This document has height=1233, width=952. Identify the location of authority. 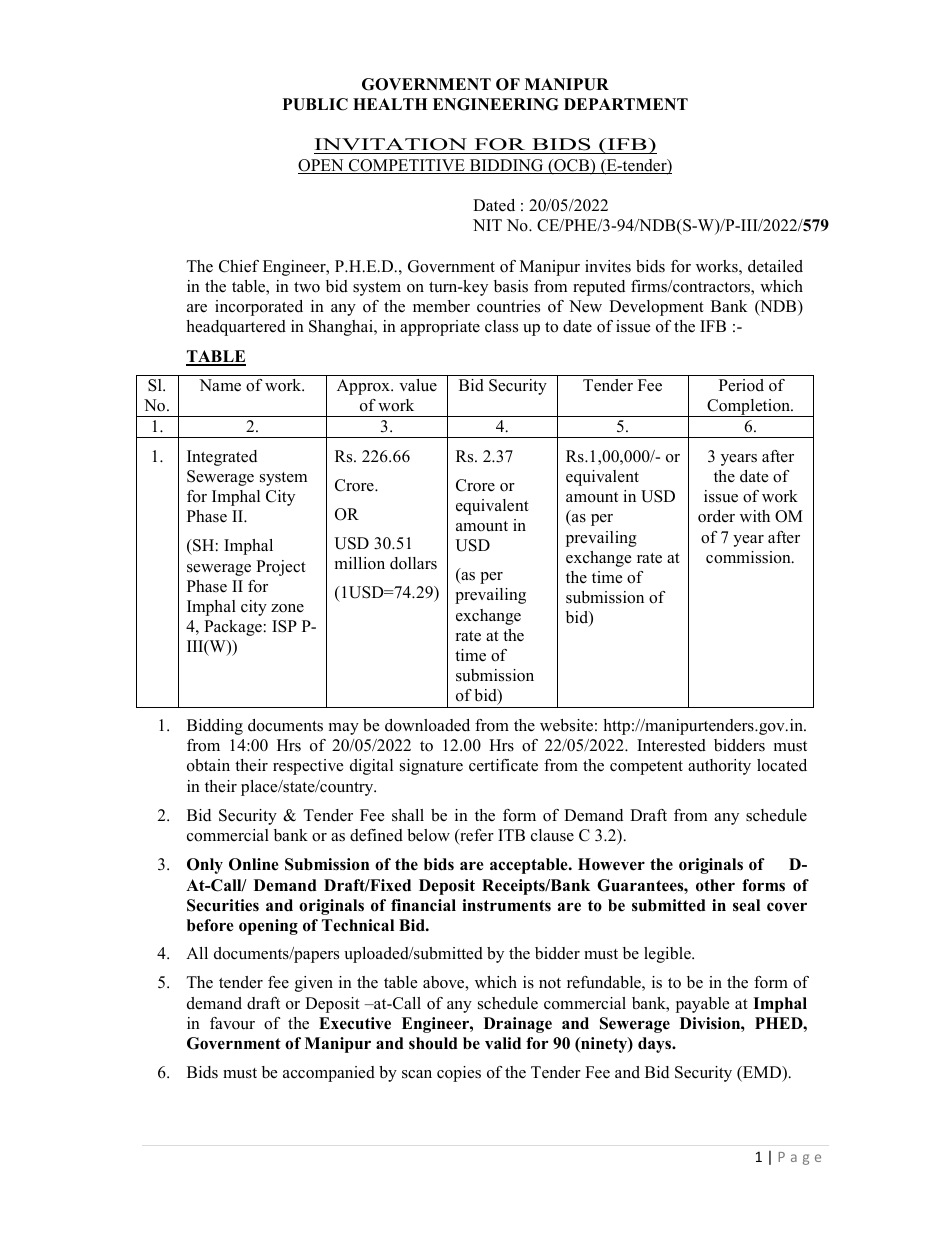
(719, 767).
